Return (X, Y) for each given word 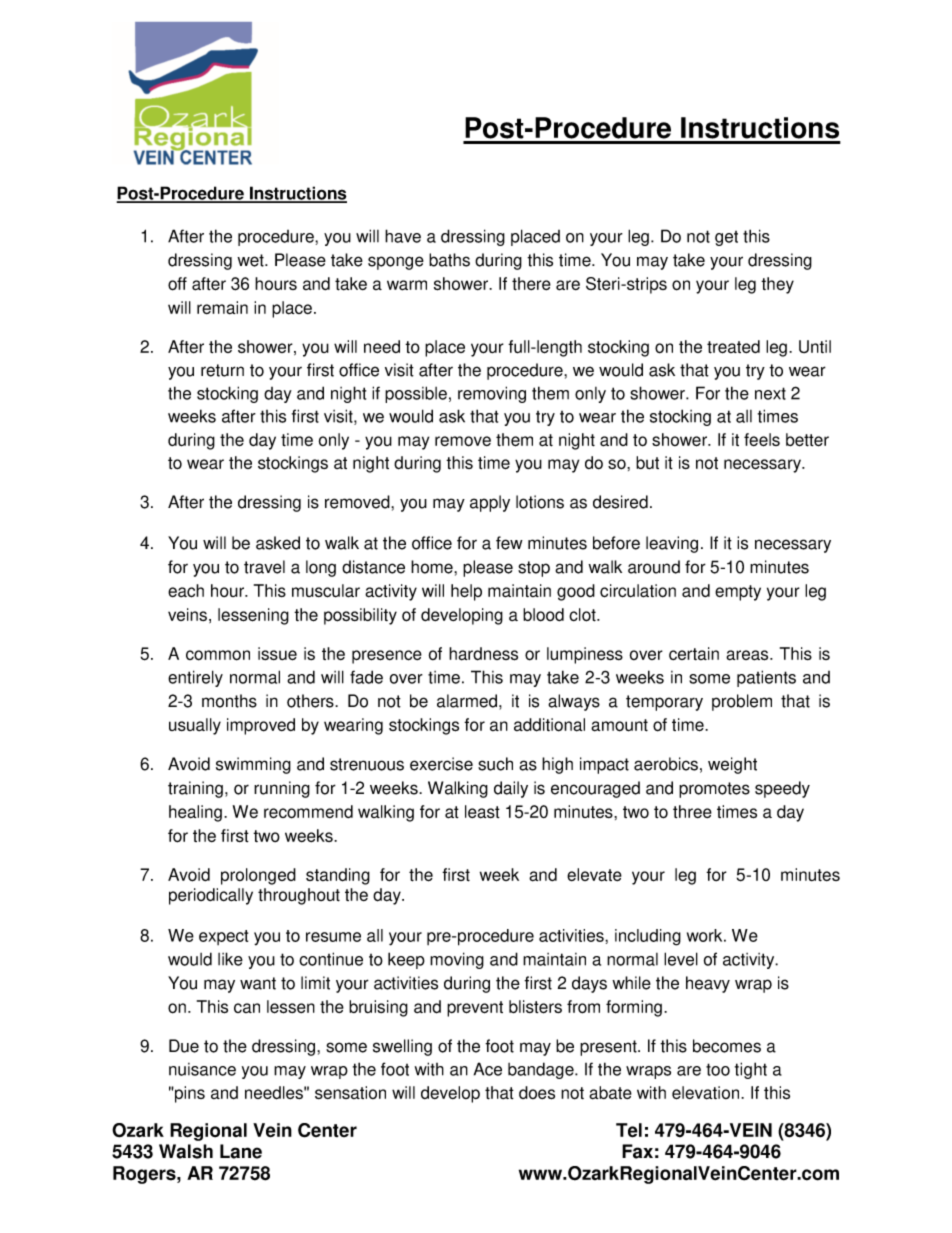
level (681, 959)
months (229, 701)
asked (278, 543)
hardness (483, 654)
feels (762, 440)
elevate (594, 875)
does (537, 1093)
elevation (707, 1093)
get (726, 238)
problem (742, 702)
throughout (299, 896)
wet (251, 260)
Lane (241, 1151)
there (531, 284)
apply (490, 503)
